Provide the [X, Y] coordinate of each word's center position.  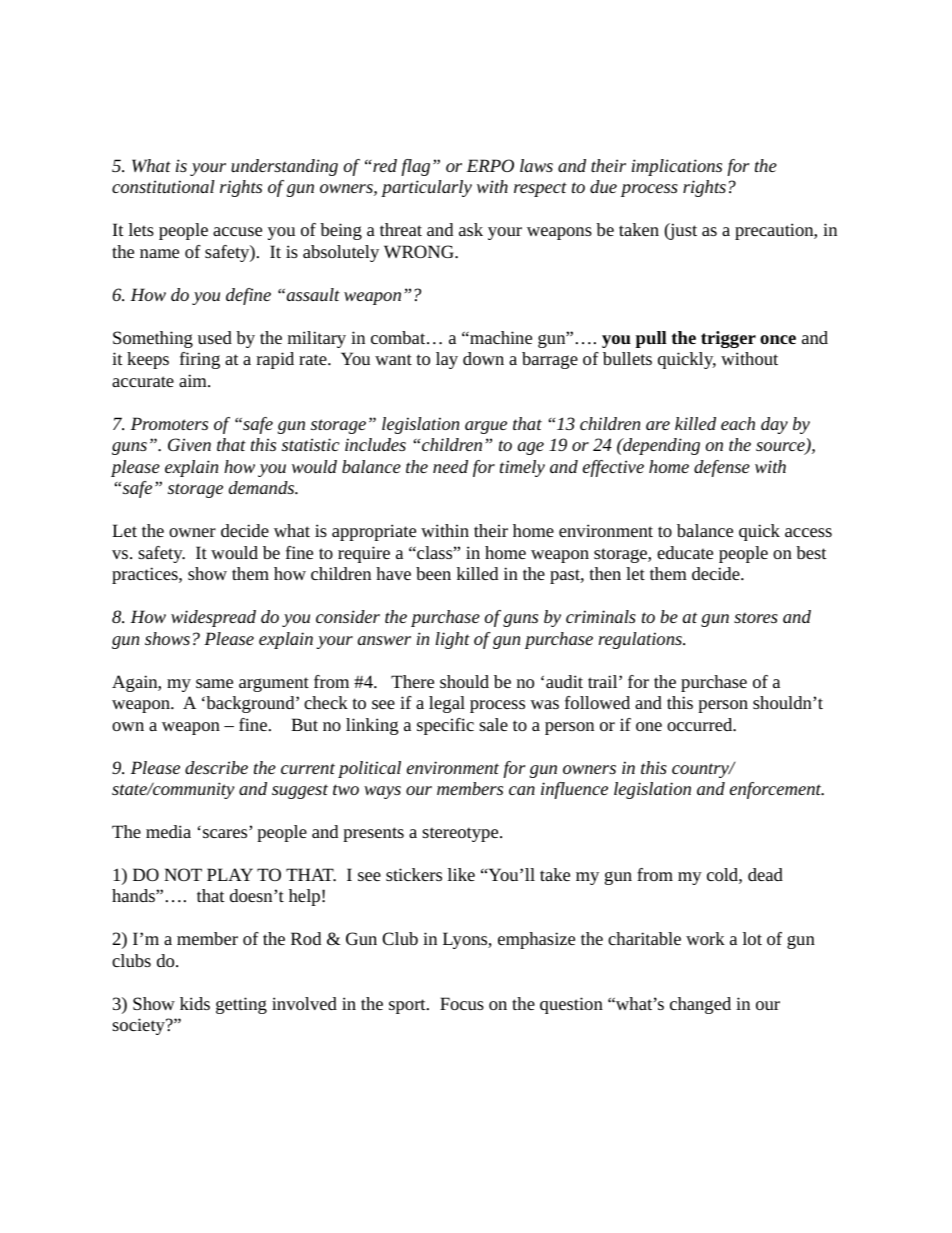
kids [195, 1003]
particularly [426, 188]
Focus [462, 1003]
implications [677, 167]
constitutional [163, 186]
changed [700, 1005]
